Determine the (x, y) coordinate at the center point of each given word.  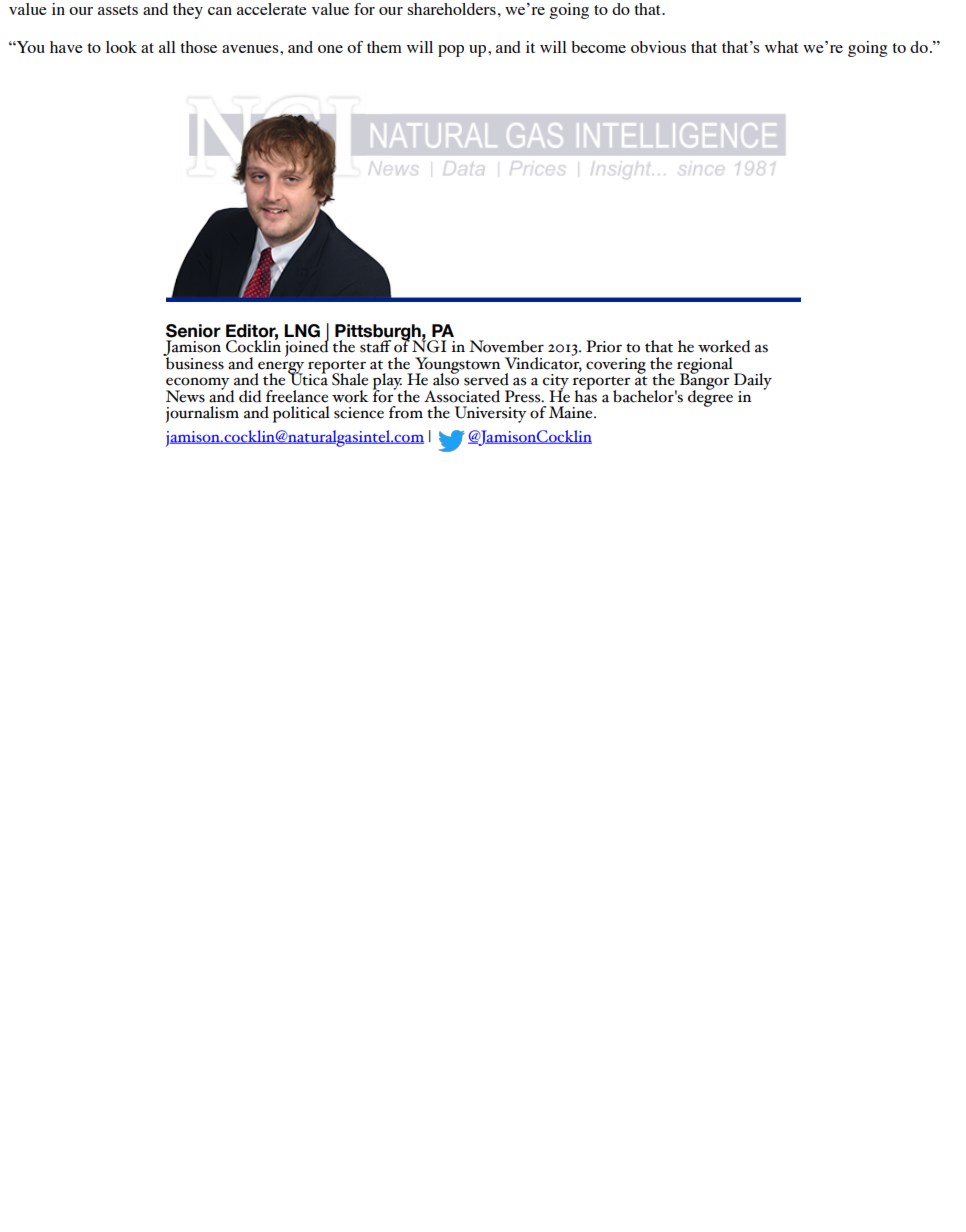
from (406, 412)
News (185, 396)
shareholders (451, 9)
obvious (658, 47)
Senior (193, 331)
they (188, 11)
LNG (302, 331)
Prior (604, 346)
